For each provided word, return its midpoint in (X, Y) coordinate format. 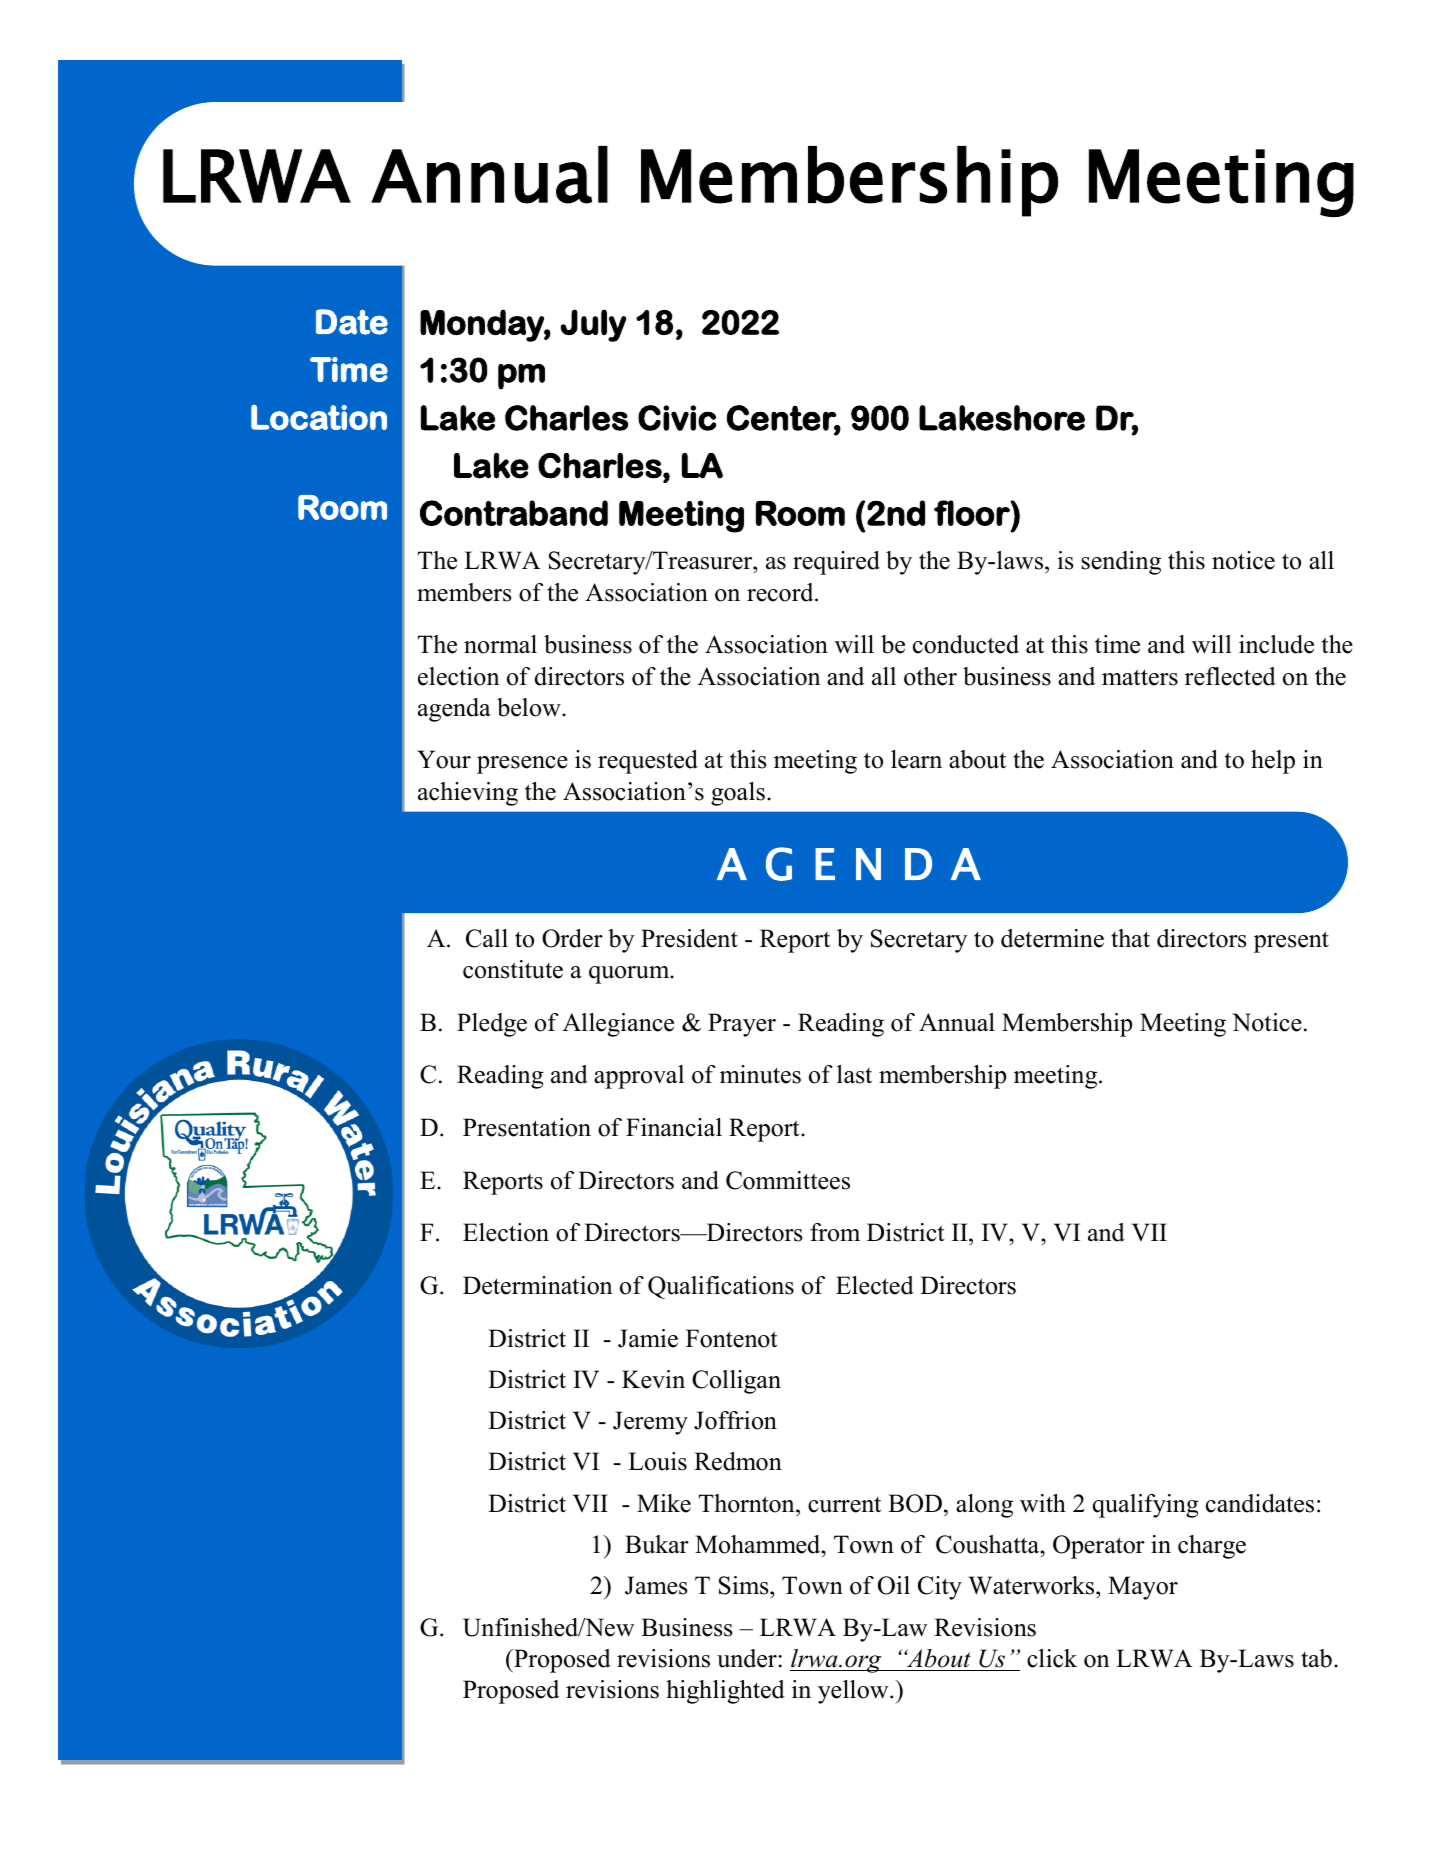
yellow (854, 1692)
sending (1121, 563)
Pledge (492, 1025)
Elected (875, 1285)
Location (319, 417)
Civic (677, 418)
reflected (1230, 676)
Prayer (742, 1025)
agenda (454, 710)
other (930, 676)
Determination (538, 1285)
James (656, 1585)
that (1130, 938)
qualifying (1146, 1506)
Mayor (1143, 1588)
